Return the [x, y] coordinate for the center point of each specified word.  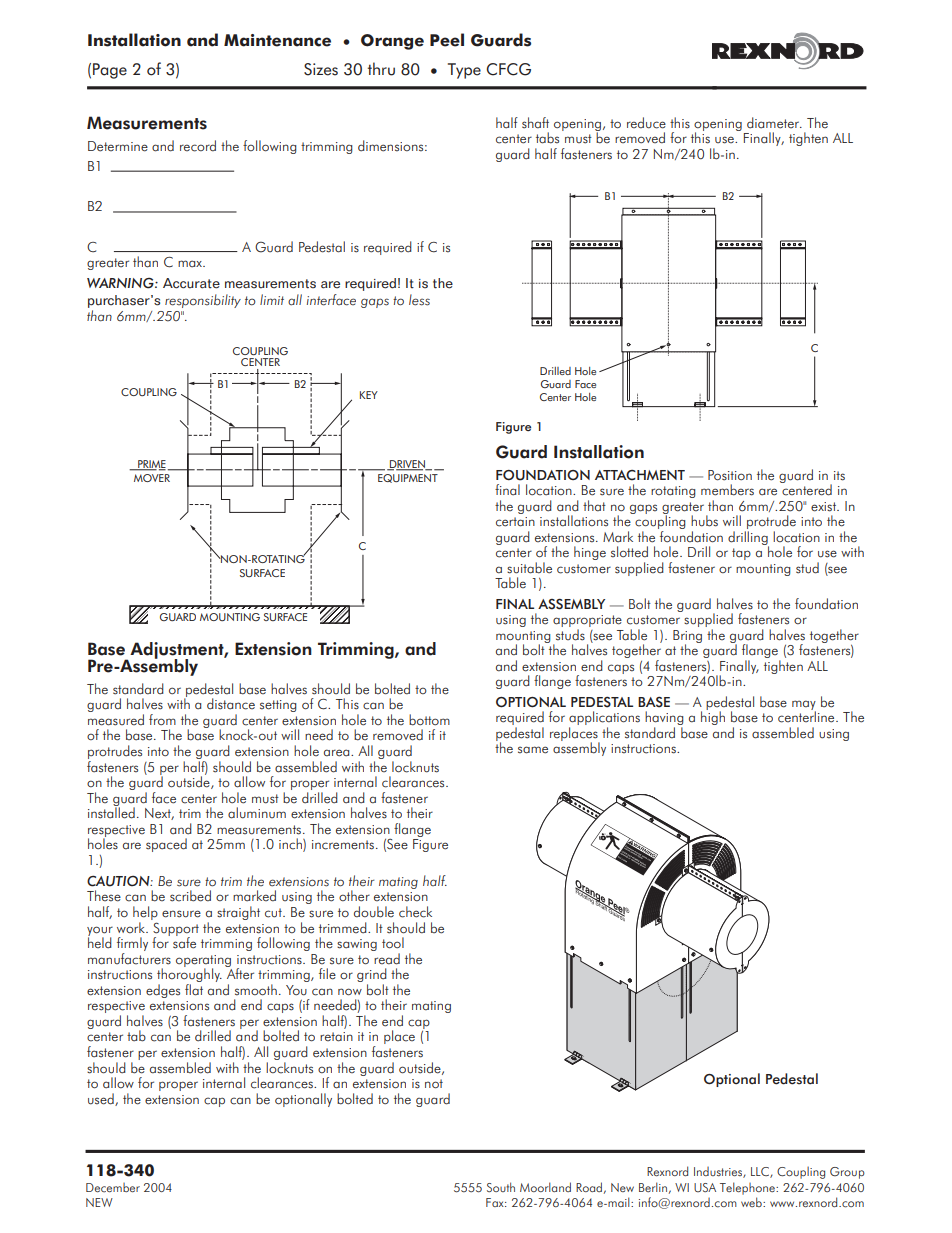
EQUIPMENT [408, 478]
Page [110, 71]
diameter [774, 123]
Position [730, 475]
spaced [166, 845]
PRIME [151, 465]
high [713, 717]
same [533, 750]
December [113, 1188]
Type [464, 71]
